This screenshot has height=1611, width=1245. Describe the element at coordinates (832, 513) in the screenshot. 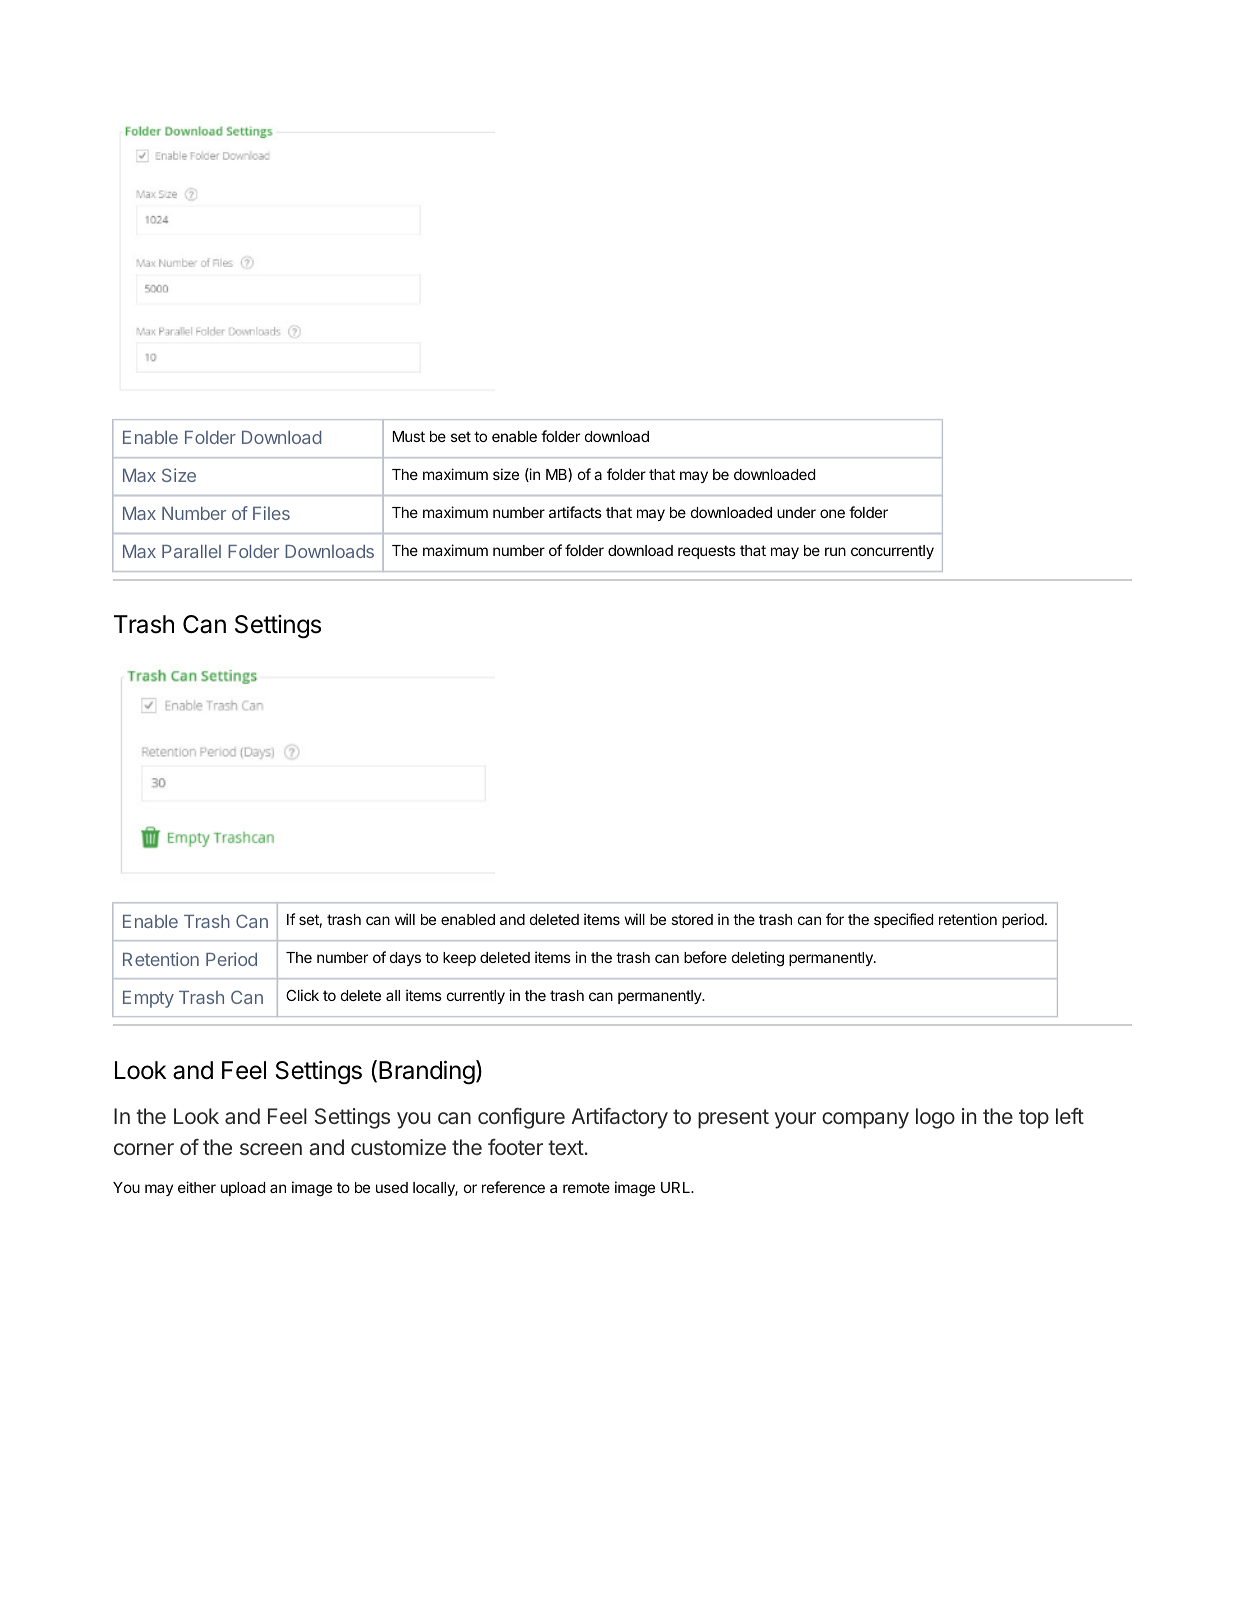

I see `one` at that location.
